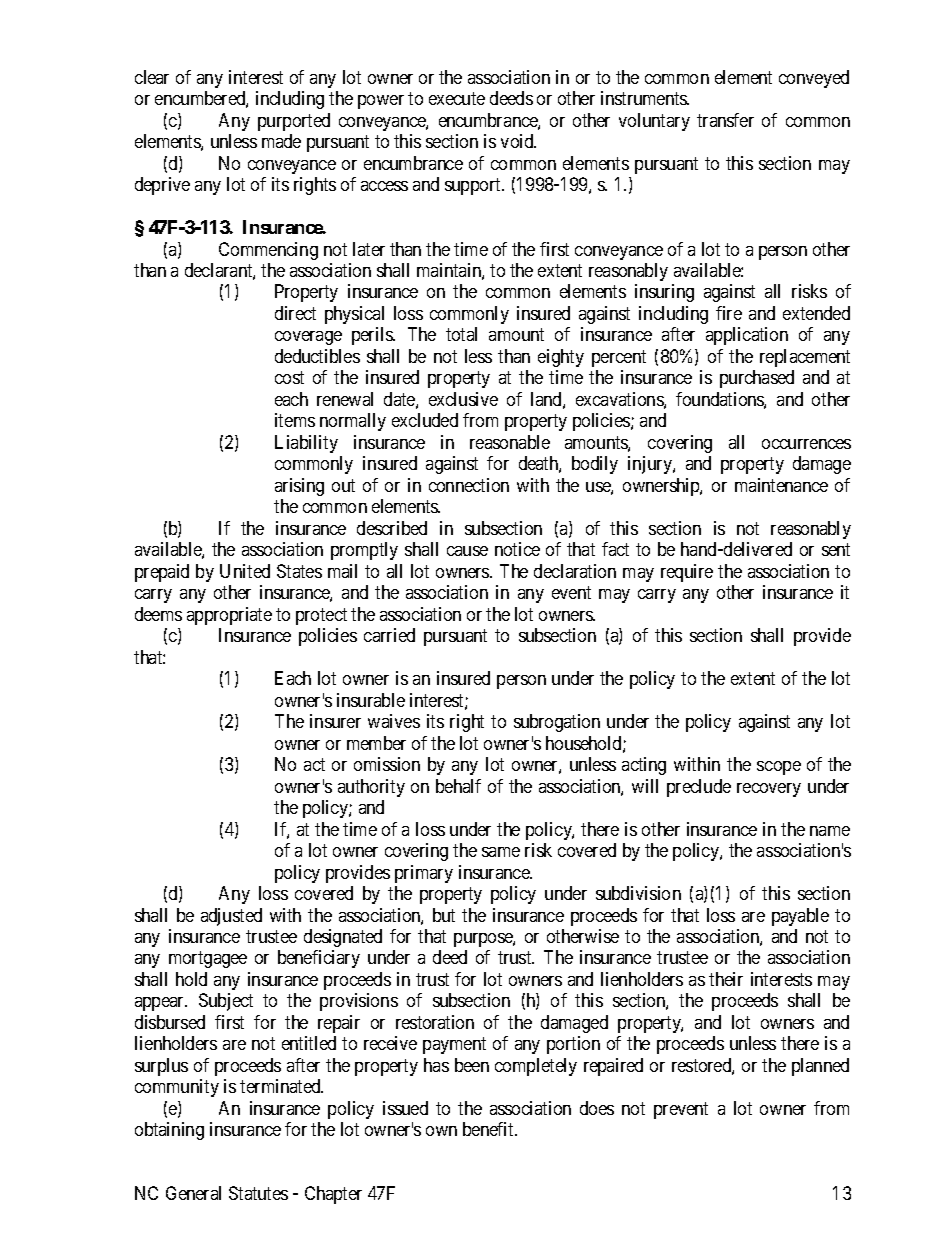 The image size is (952, 1233). What do you see at coordinates (258, 1193) in the document?
I see `Statutes` at bounding box center [258, 1193].
